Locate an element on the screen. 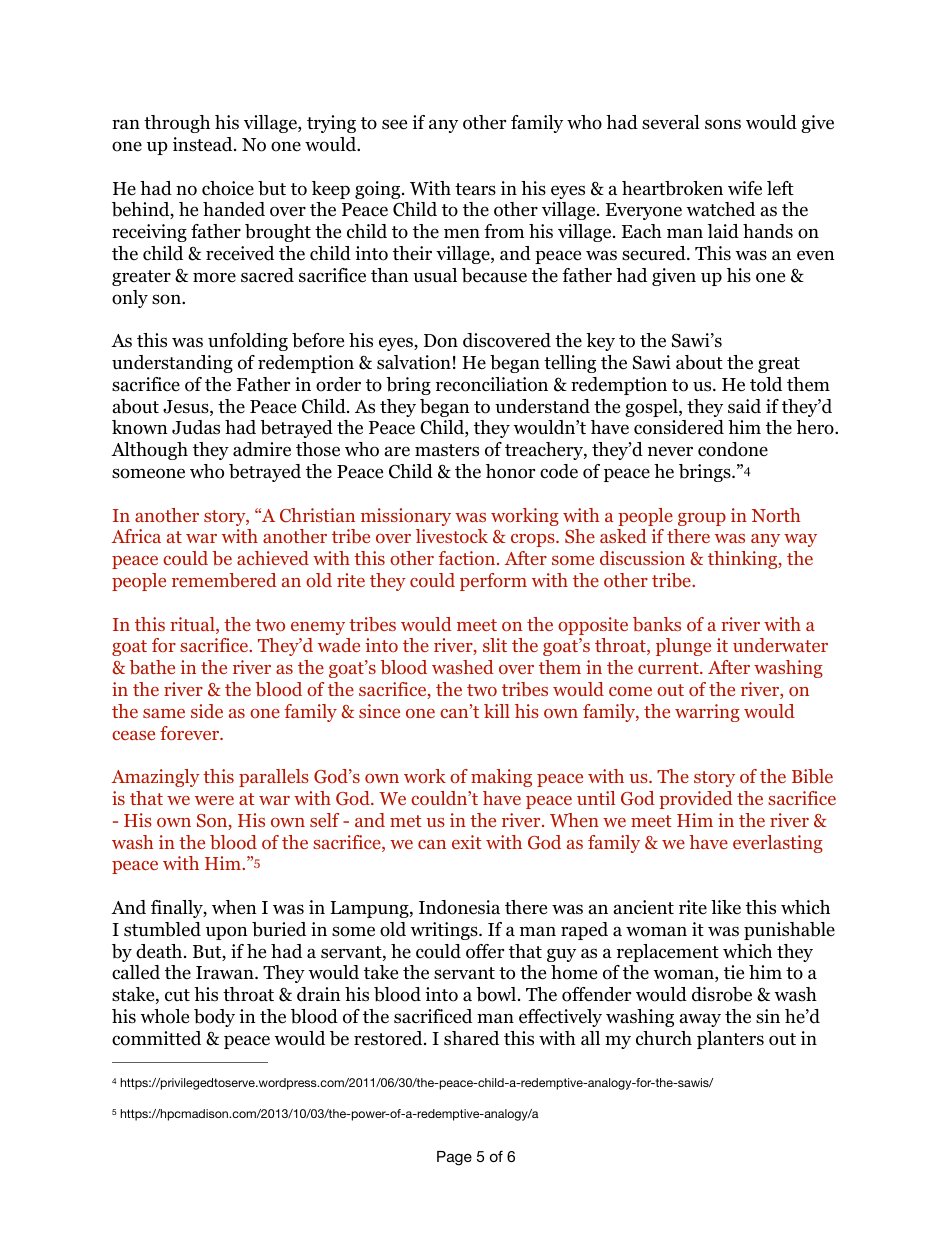 The image size is (952, 1233). underwater is located at coordinates (780, 645).
